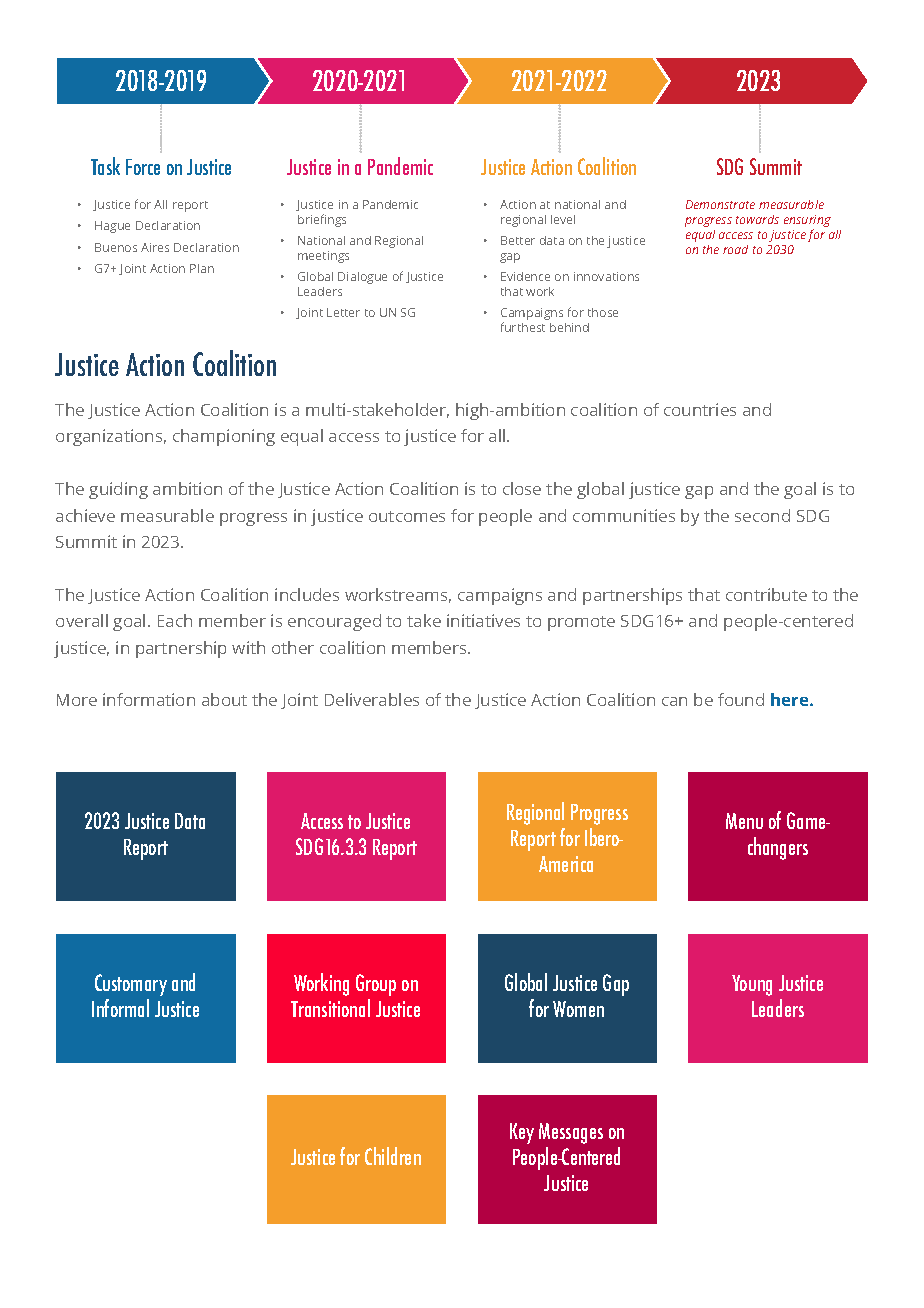  What do you see at coordinates (407, 516) in the screenshot?
I see `outcomes` at bounding box center [407, 516].
